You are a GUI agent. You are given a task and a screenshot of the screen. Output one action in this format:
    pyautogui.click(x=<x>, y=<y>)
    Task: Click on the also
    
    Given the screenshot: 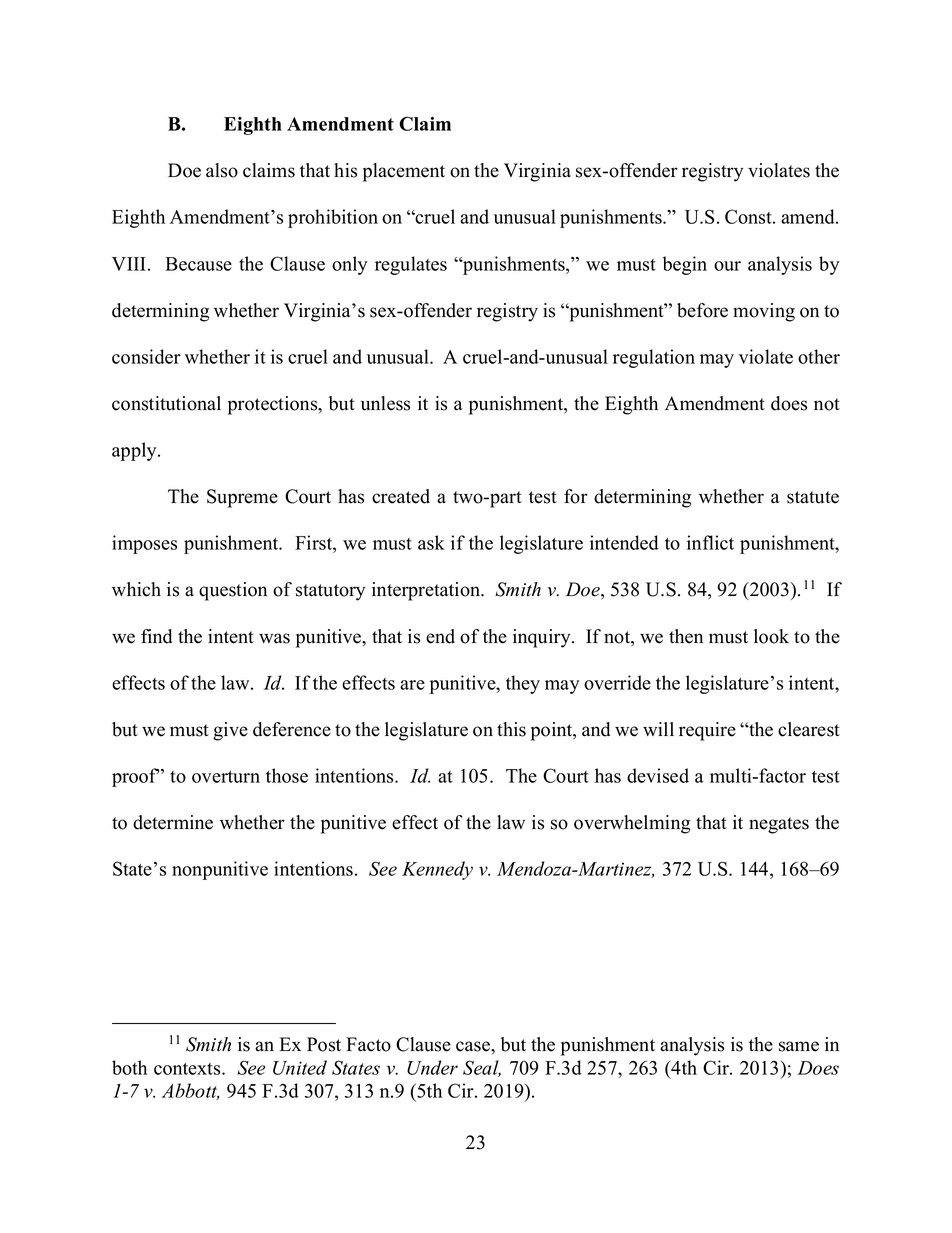 What is the action you would take?
    pyautogui.click(x=222, y=170)
